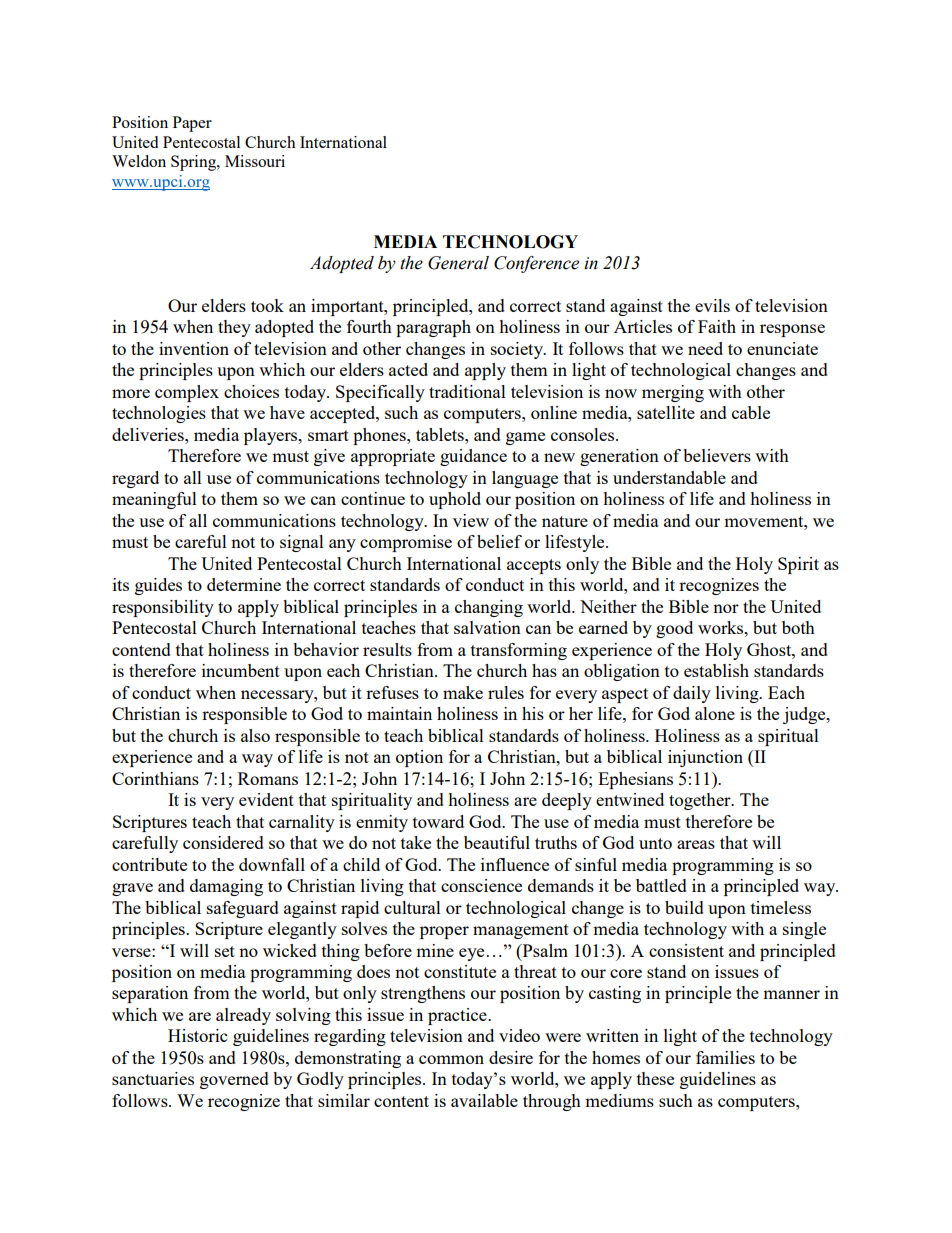 The width and height of the page is (952, 1233). Describe the element at coordinates (458, 263) in the page. I see `General` at that location.
